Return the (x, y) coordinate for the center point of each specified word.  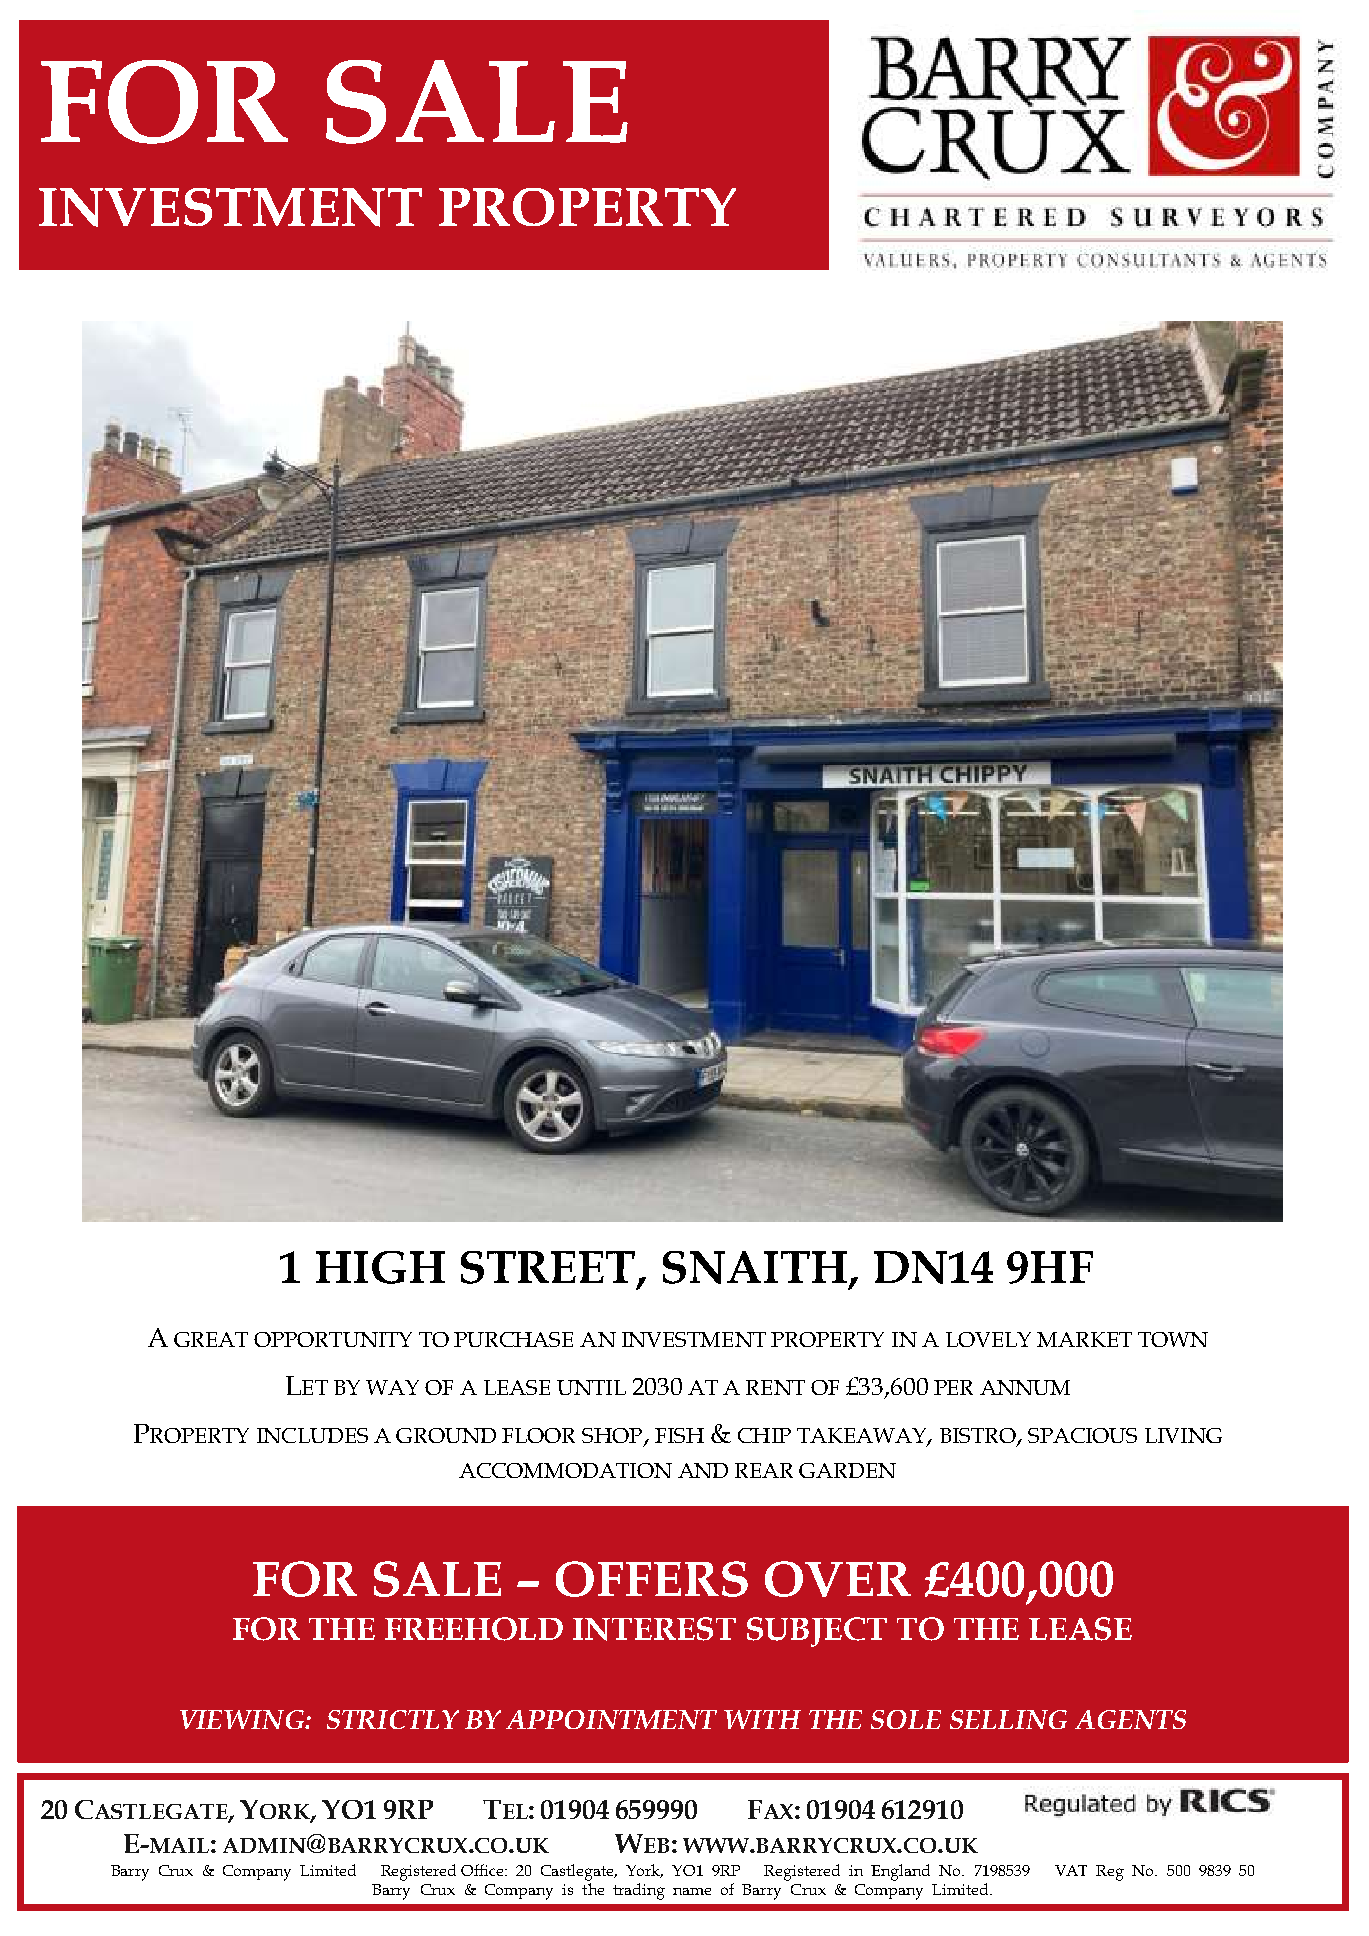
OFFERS (652, 1579)
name (692, 1891)
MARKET (1084, 1339)
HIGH (380, 1267)
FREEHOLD (474, 1629)
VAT (1071, 1870)
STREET (550, 1268)
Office (483, 1870)
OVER (838, 1579)
